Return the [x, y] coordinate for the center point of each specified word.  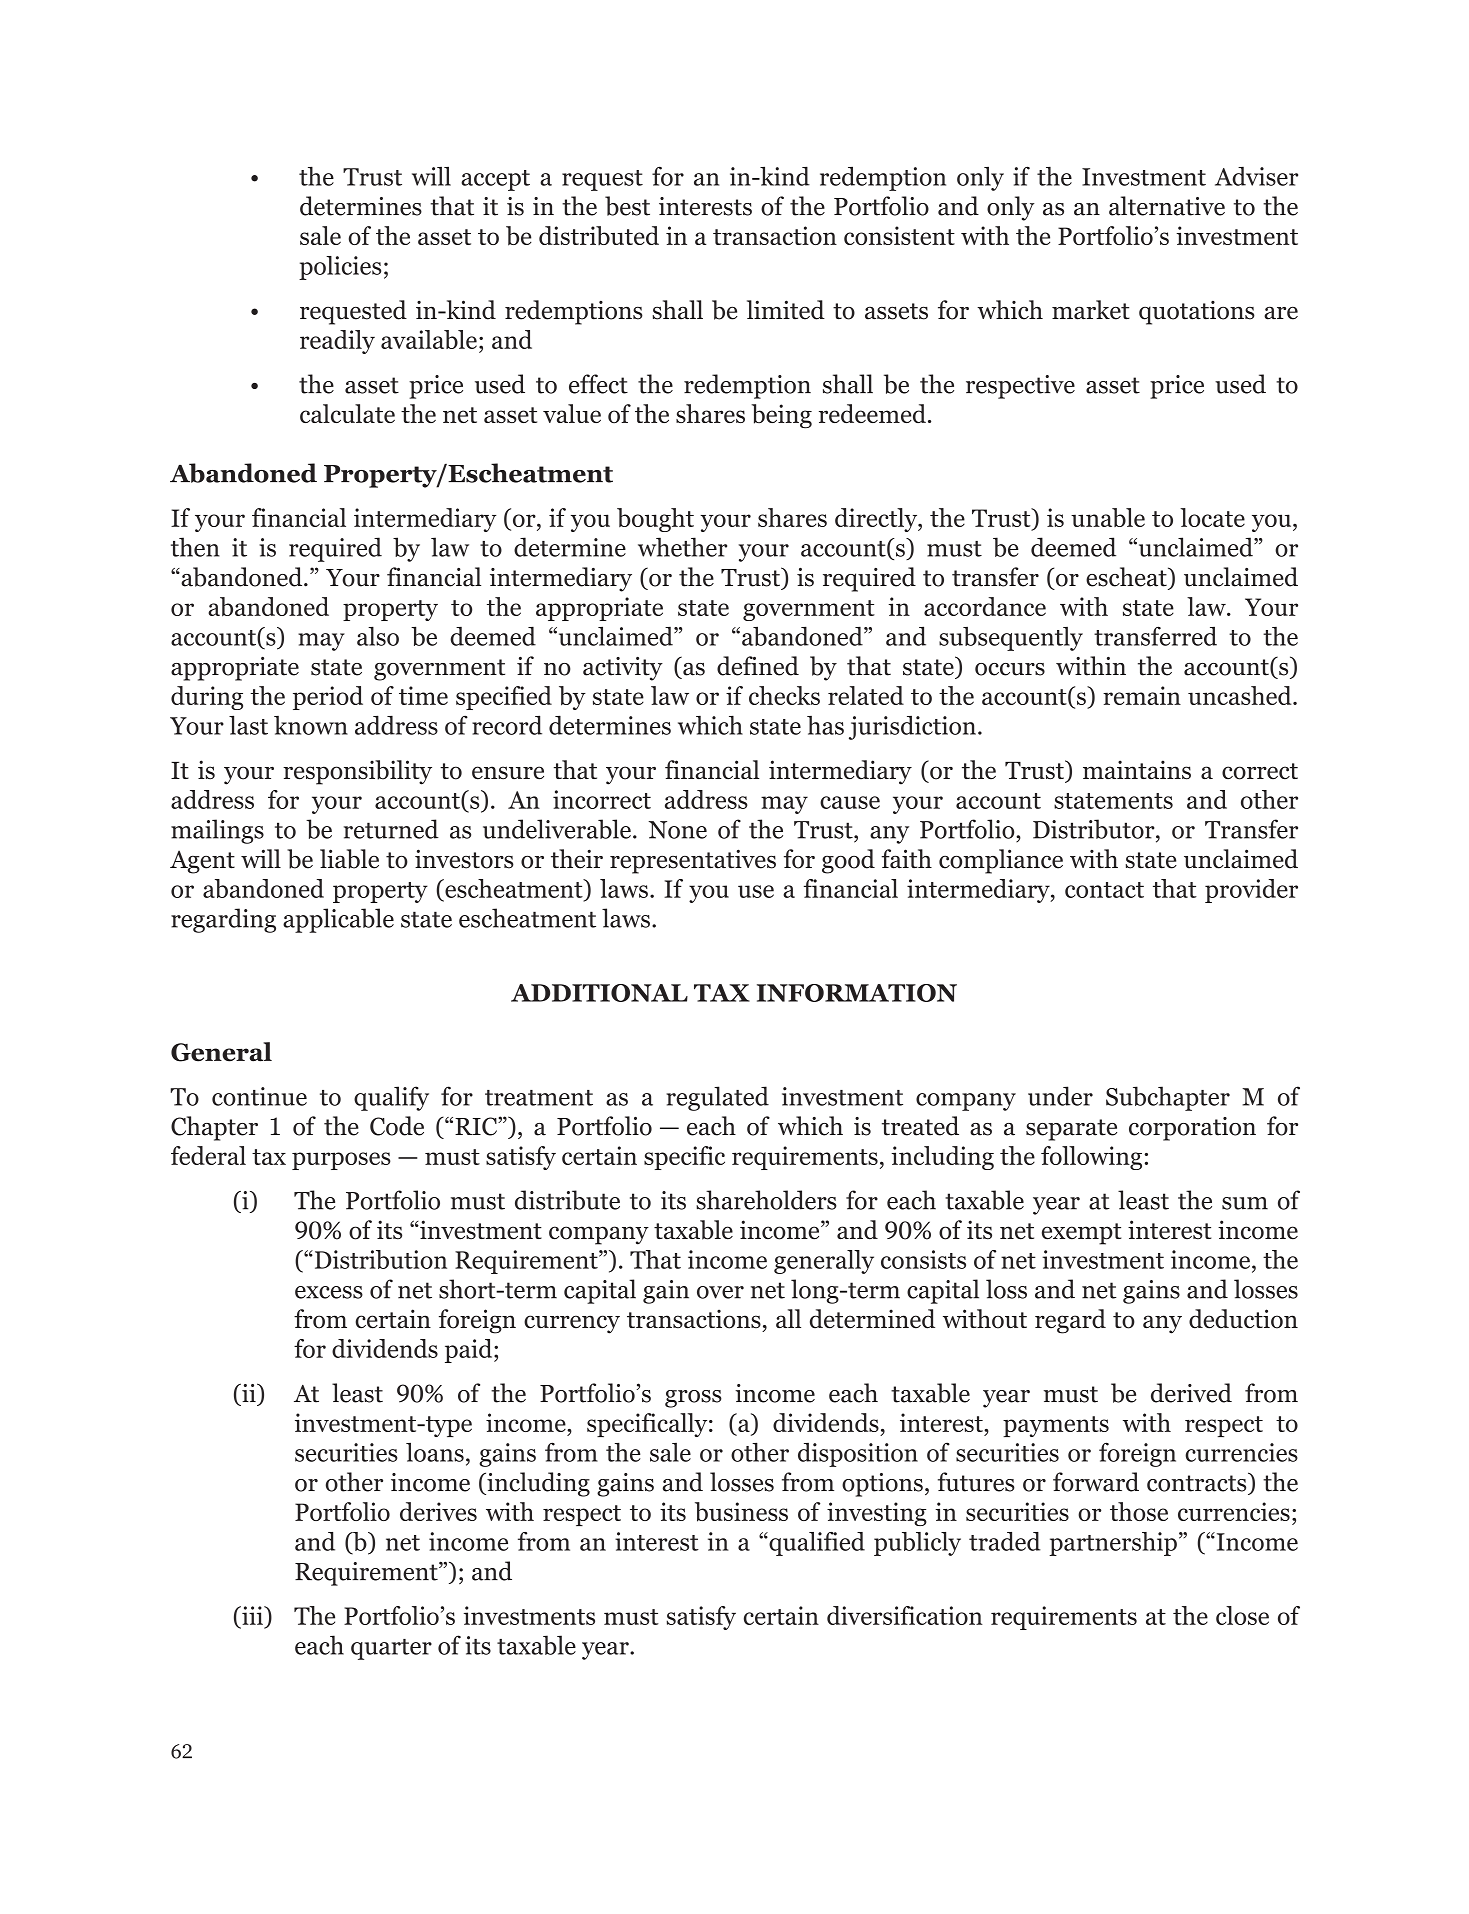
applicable [338, 920]
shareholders [766, 1200]
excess [329, 1292]
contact [1104, 890]
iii [252, 1615]
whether [682, 547]
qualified [816, 1544]
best [627, 206]
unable [1108, 517]
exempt [1081, 1234]
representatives [693, 861]
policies [340, 268]
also [378, 636]
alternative [1167, 206]
